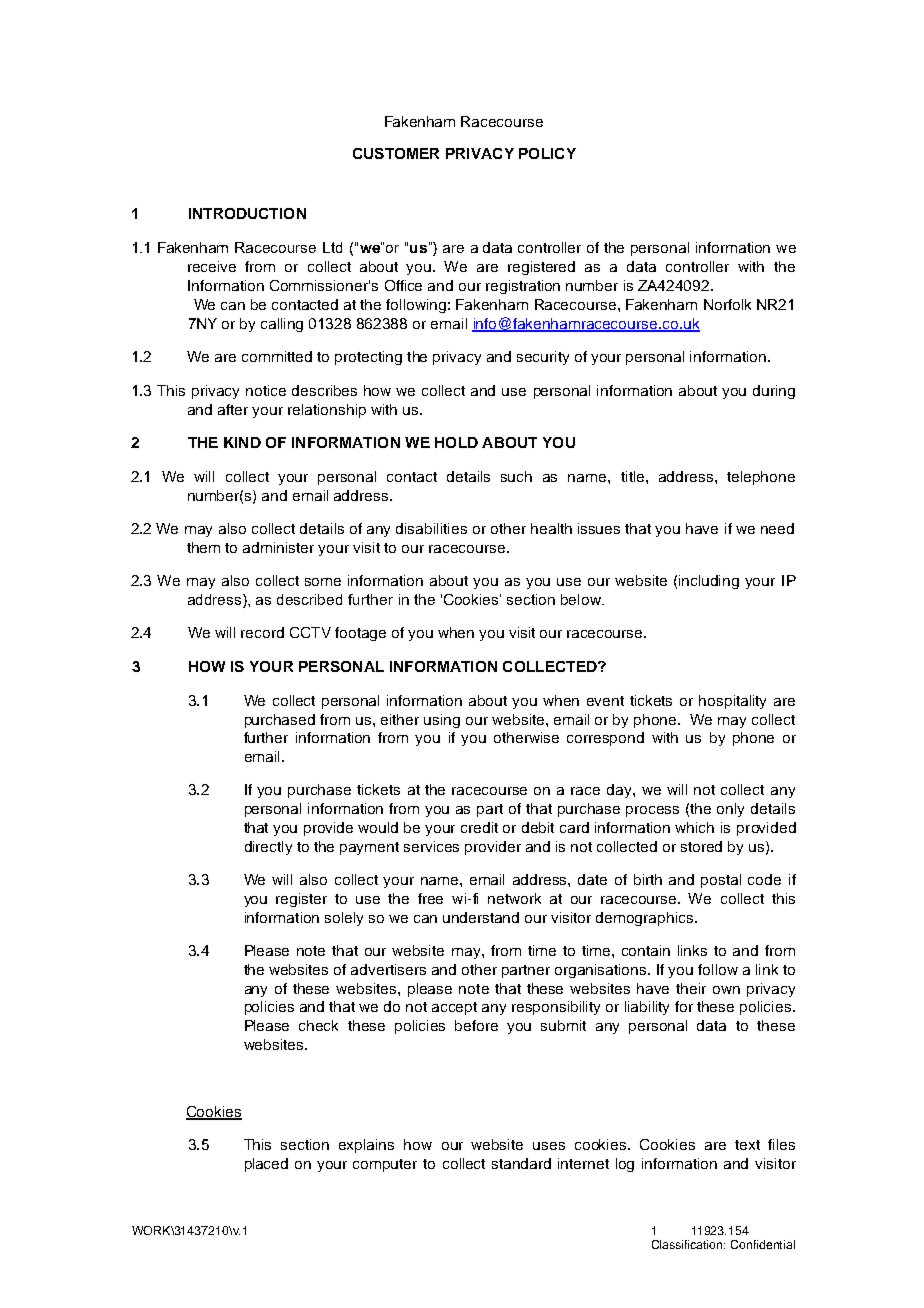 The width and height of the screenshot is (924, 1308). Describe the element at coordinates (727, 304) in the screenshot. I see `Norfolk` at that location.
